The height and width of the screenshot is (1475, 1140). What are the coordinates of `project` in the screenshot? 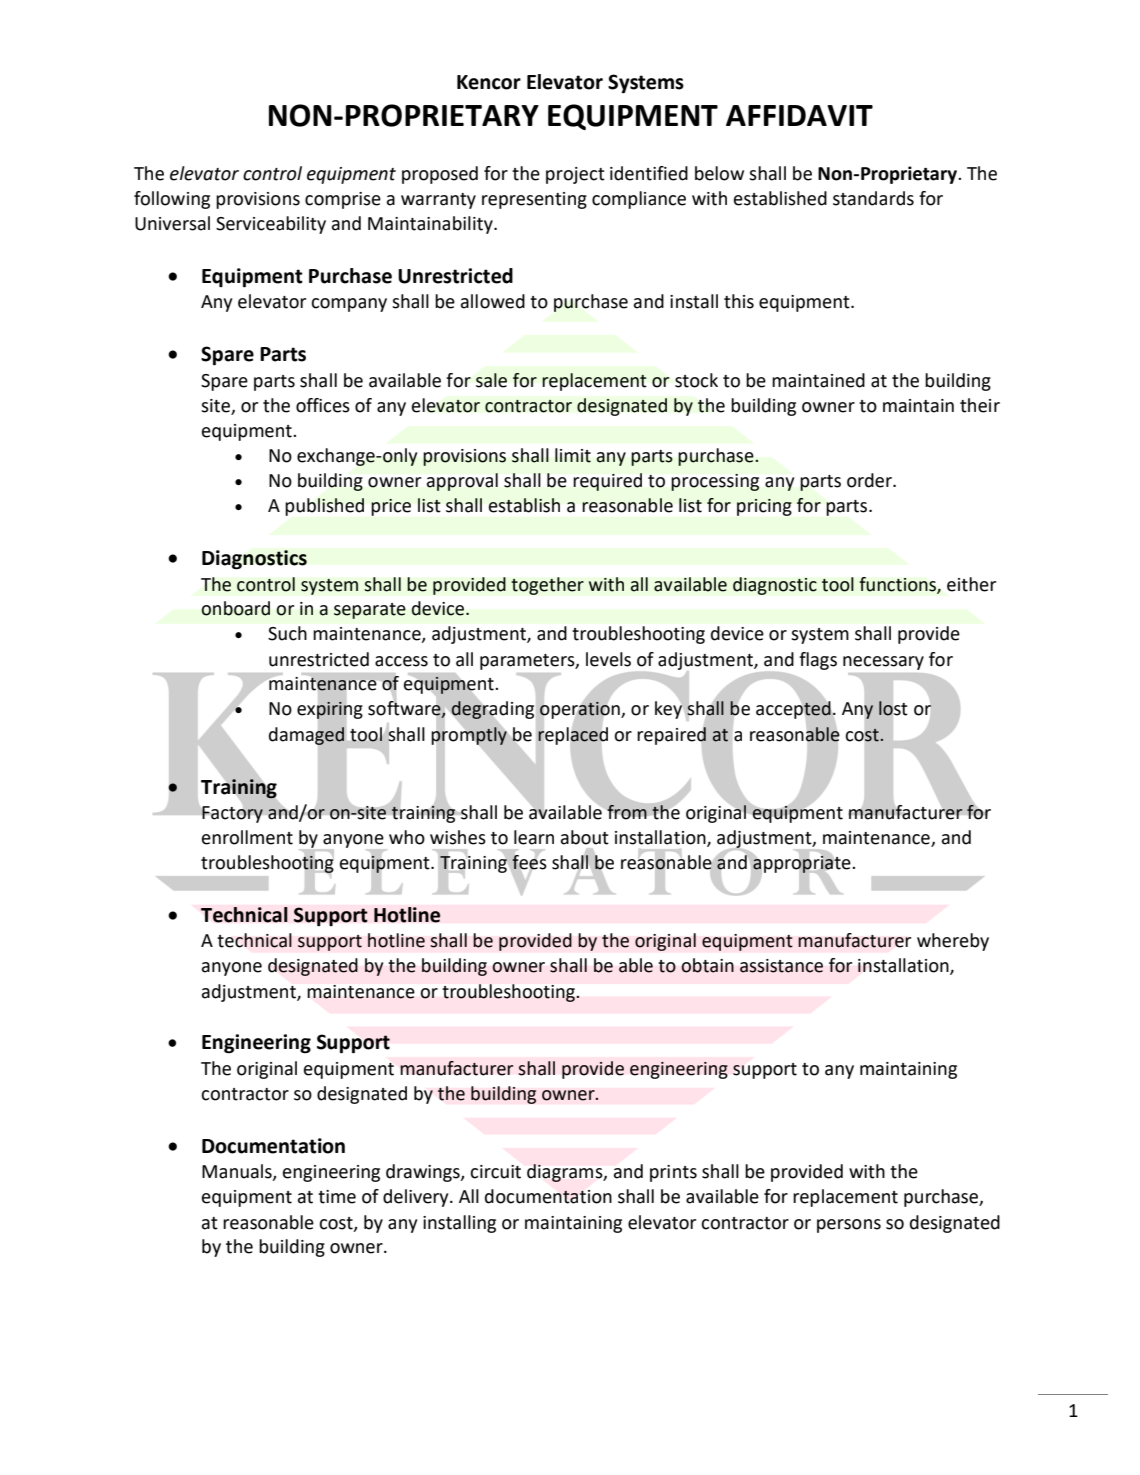 It's located at (575, 175).
